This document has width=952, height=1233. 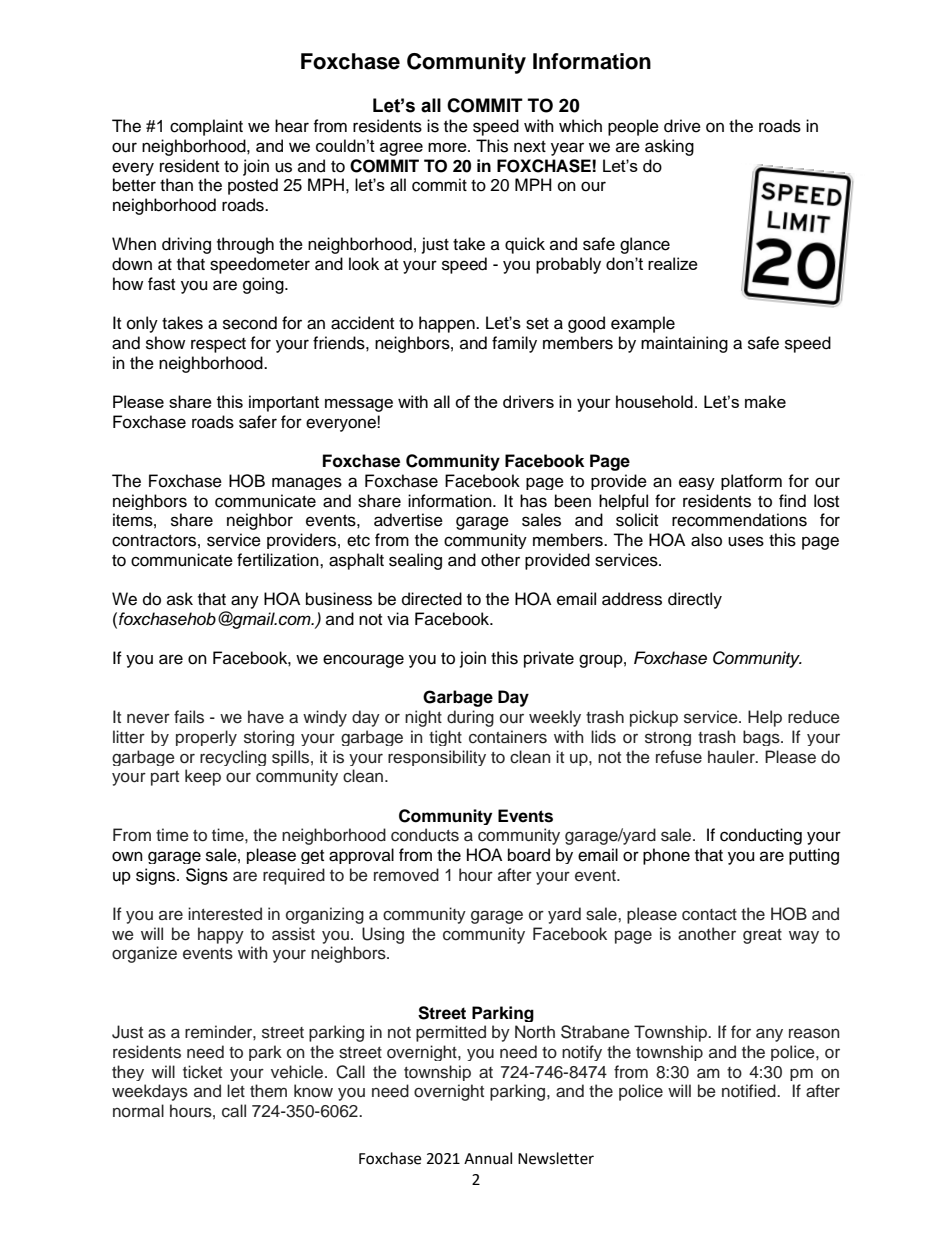 I want to click on conducting, so click(x=761, y=836).
